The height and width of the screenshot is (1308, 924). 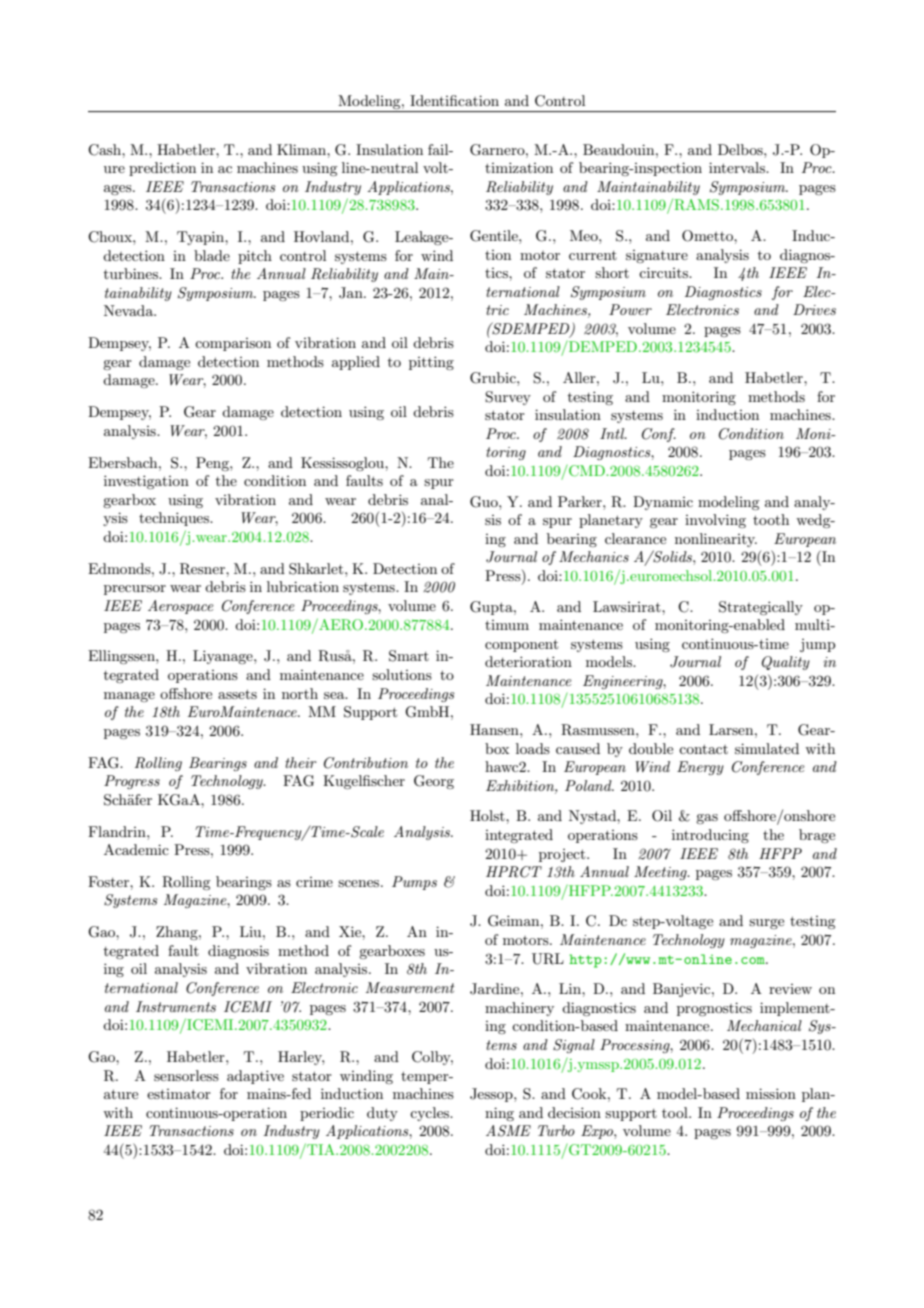 I want to click on Pumps, so click(x=414, y=883).
